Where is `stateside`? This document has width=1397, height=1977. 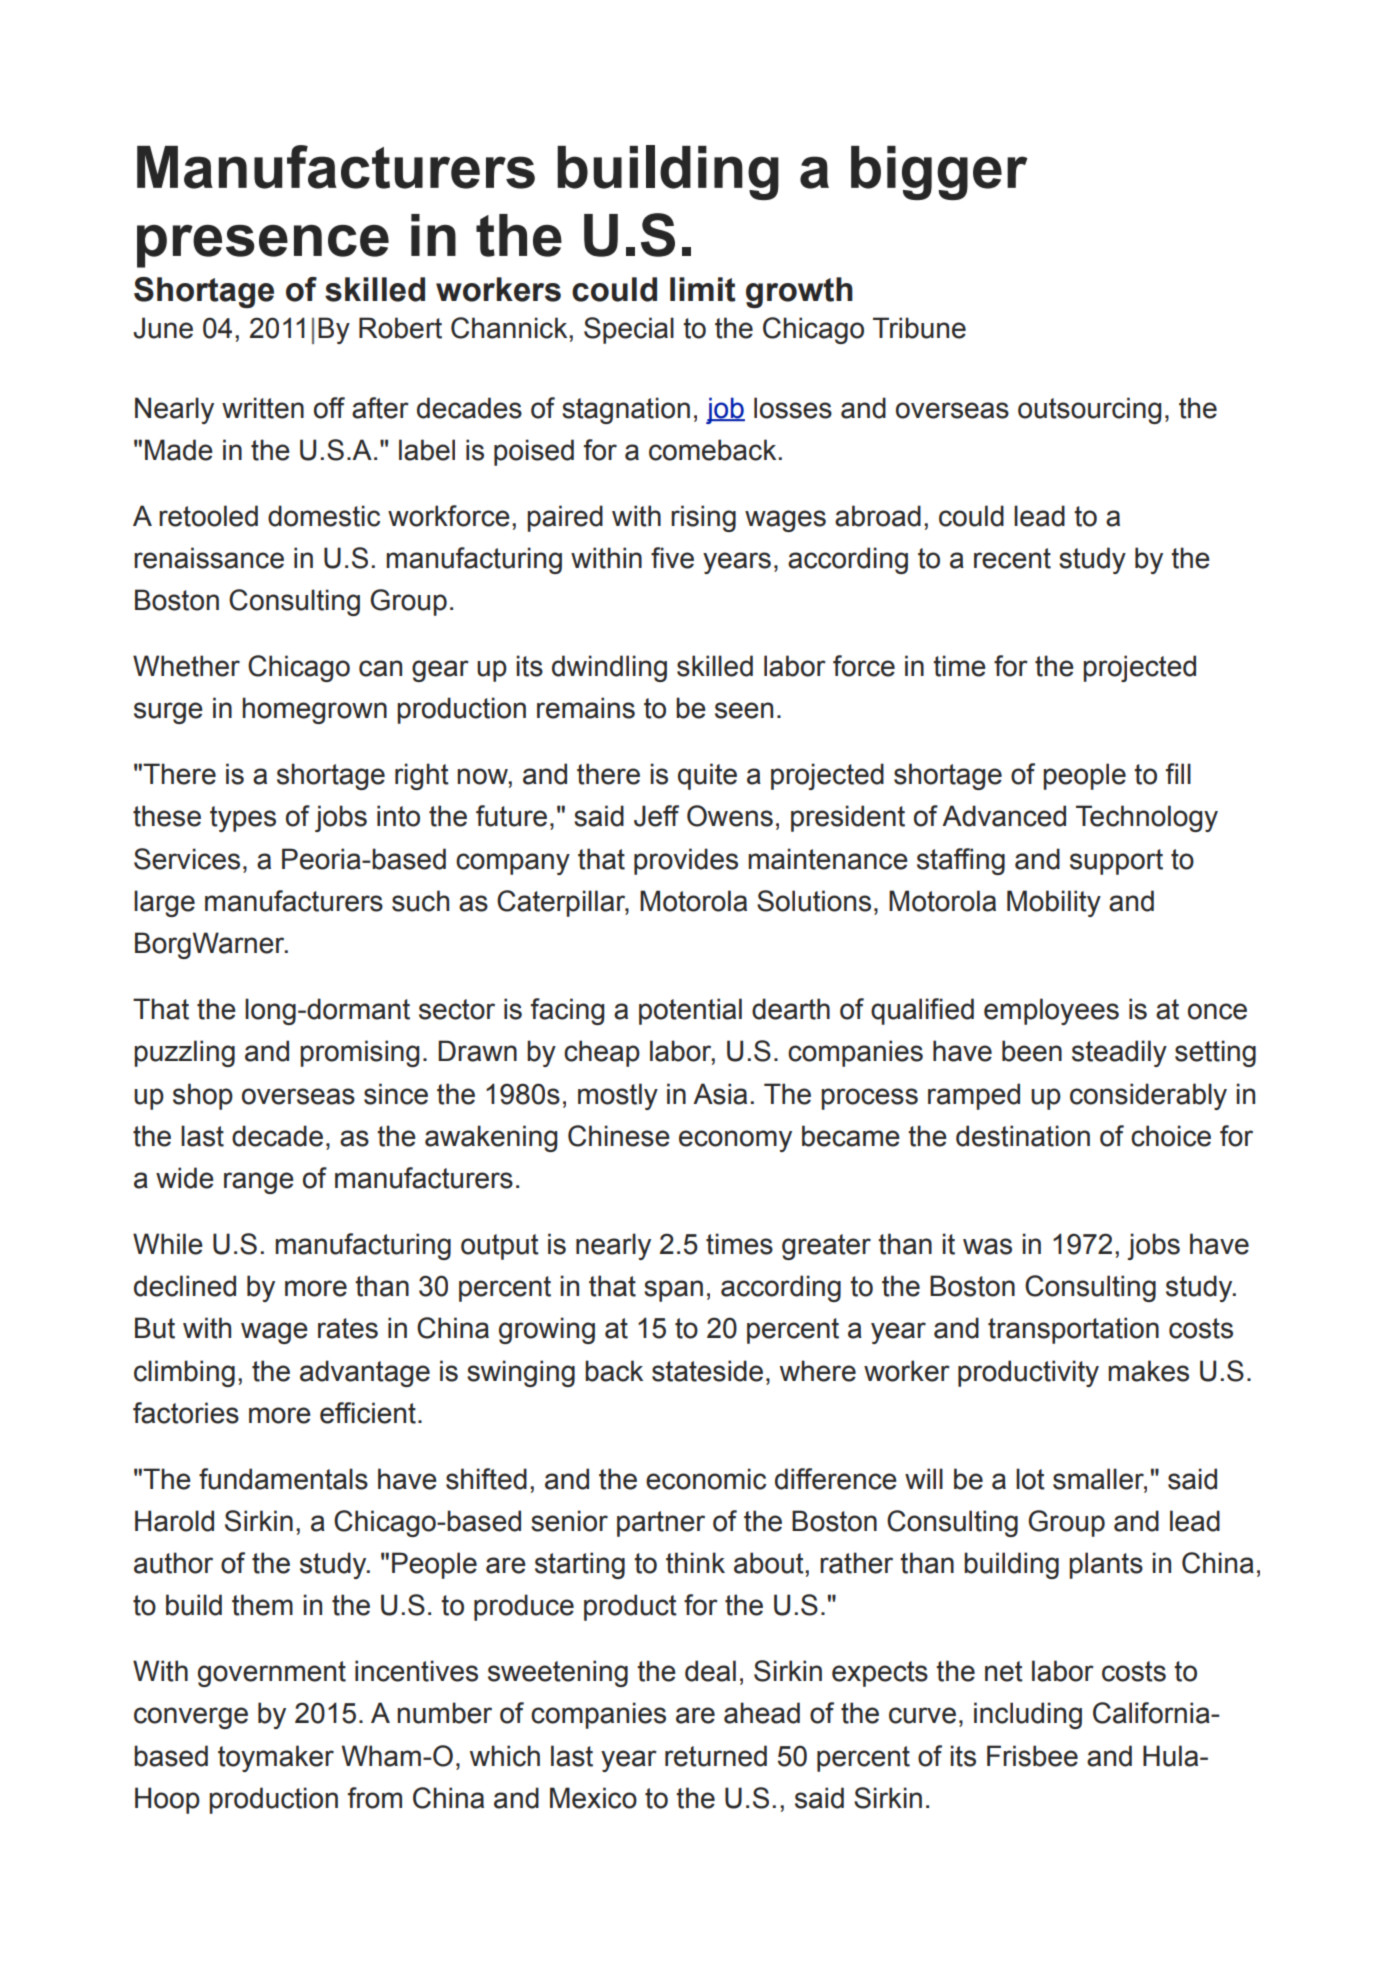
stateside is located at coordinates (707, 1371).
